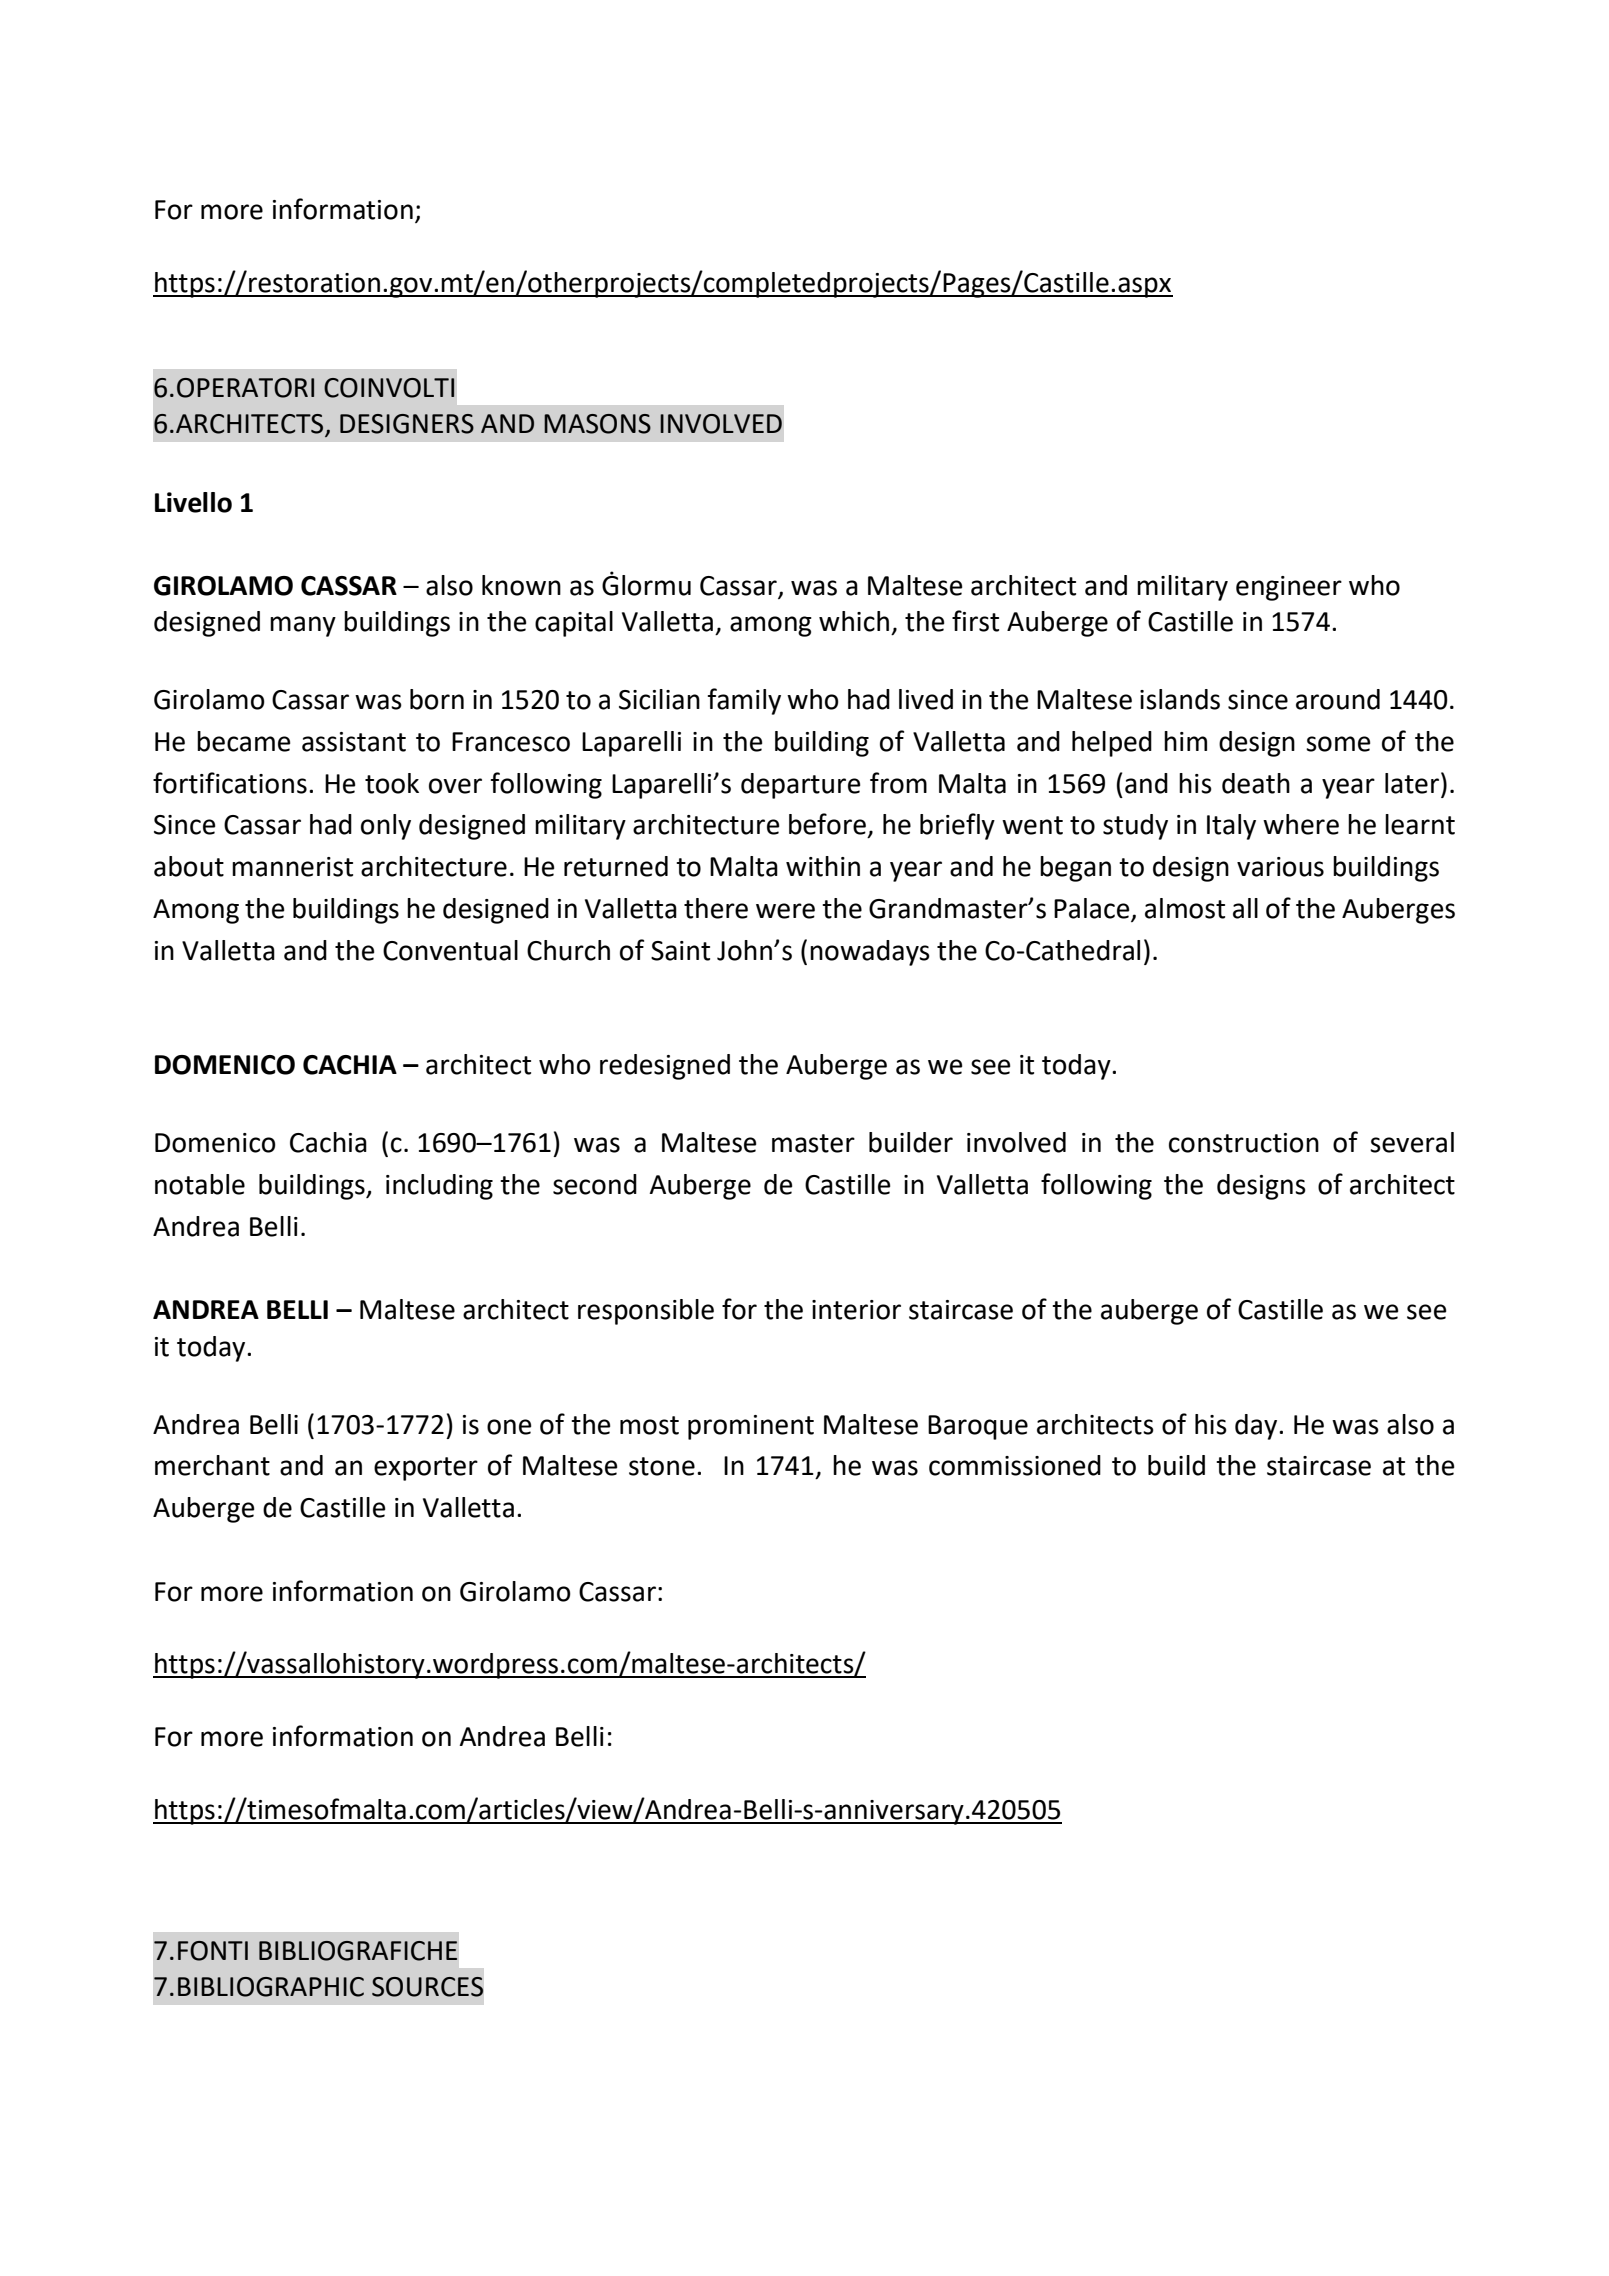 The width and height of the page is (1609, 2276). What do you see at coordinates (662, 1466) in the page?
I see `stone` at bounding box center [662, 1466].
